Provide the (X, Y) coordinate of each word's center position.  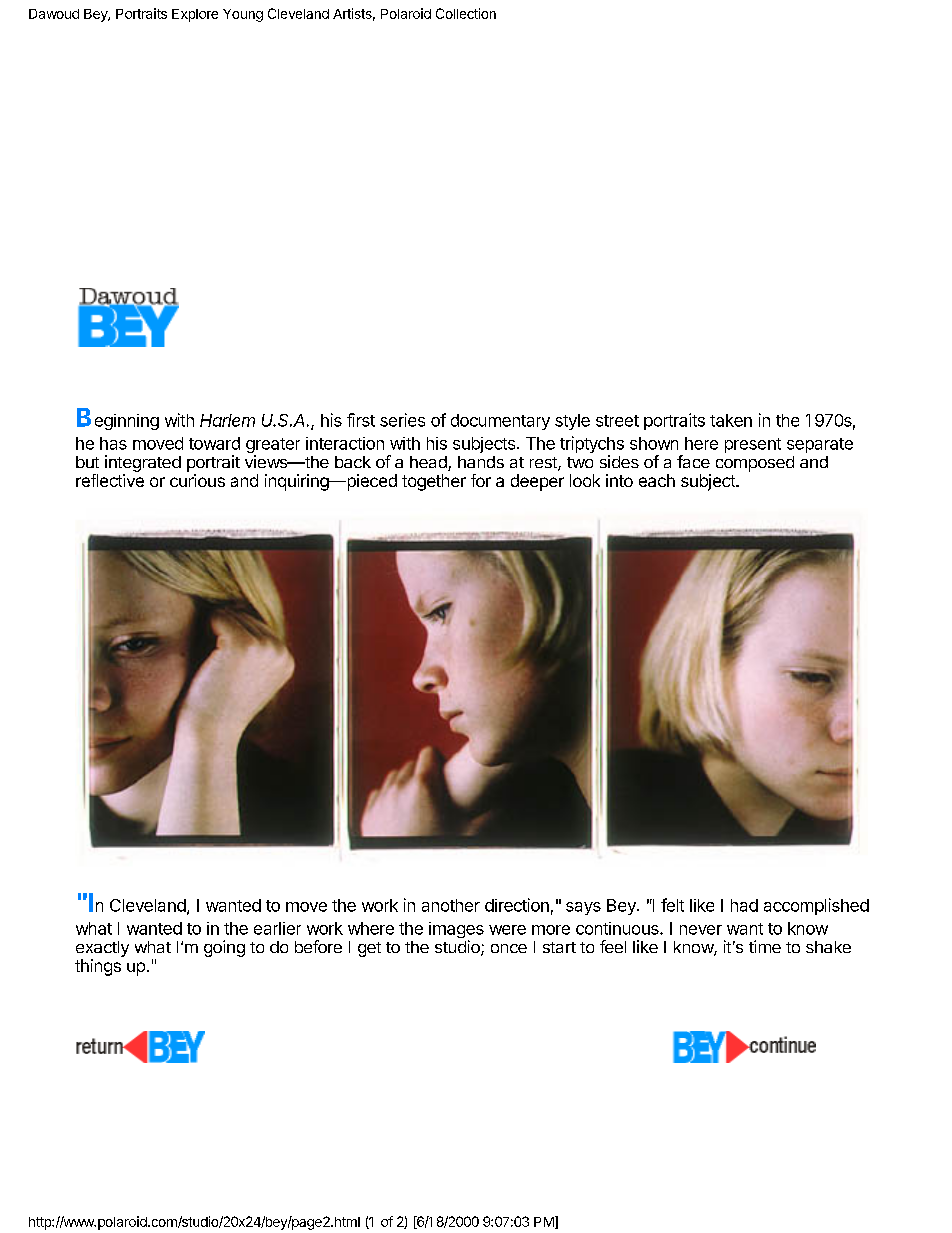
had (744, 905)
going (224, 948)
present (753, 445)
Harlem (227, 420)
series (402, 420)
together (434, 482)
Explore (195, 15)
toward (214, 443)
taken (731, 420)
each (657, 480)
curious (197, 480)
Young (243, 15)
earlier (277, 928)
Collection (466, 13)
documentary (500, 422)
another (451, 905)
